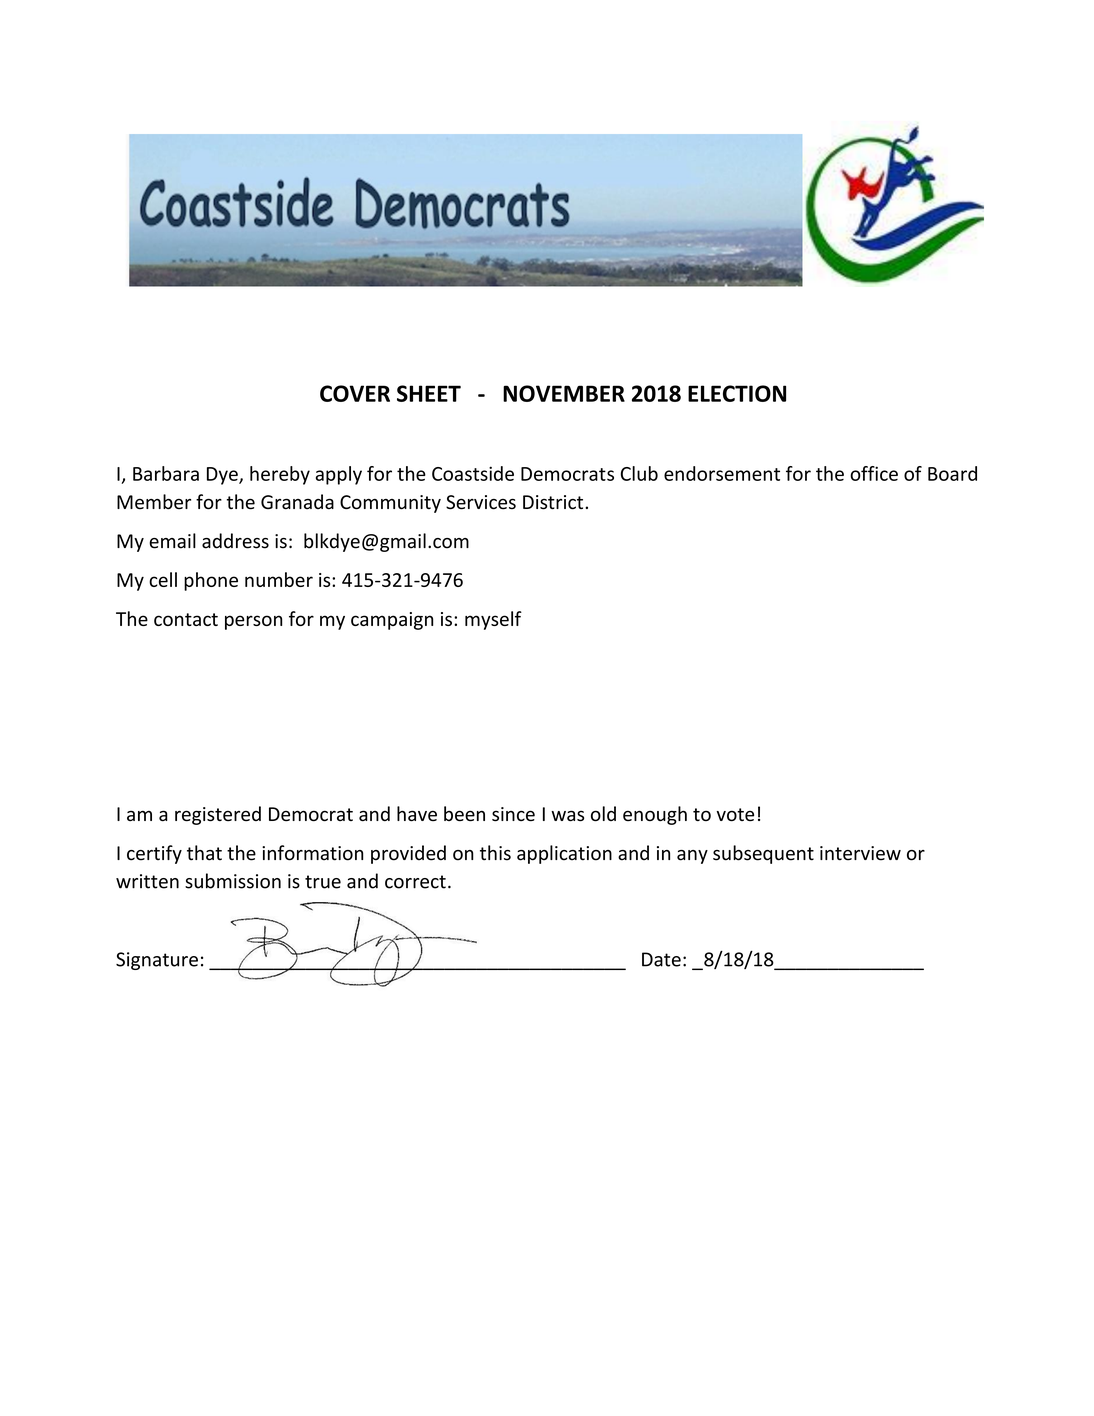 The height and width of the image is (1416, 1094). Describe the element at coordinates (493, 620) in the image. I see `myself` at that location.
